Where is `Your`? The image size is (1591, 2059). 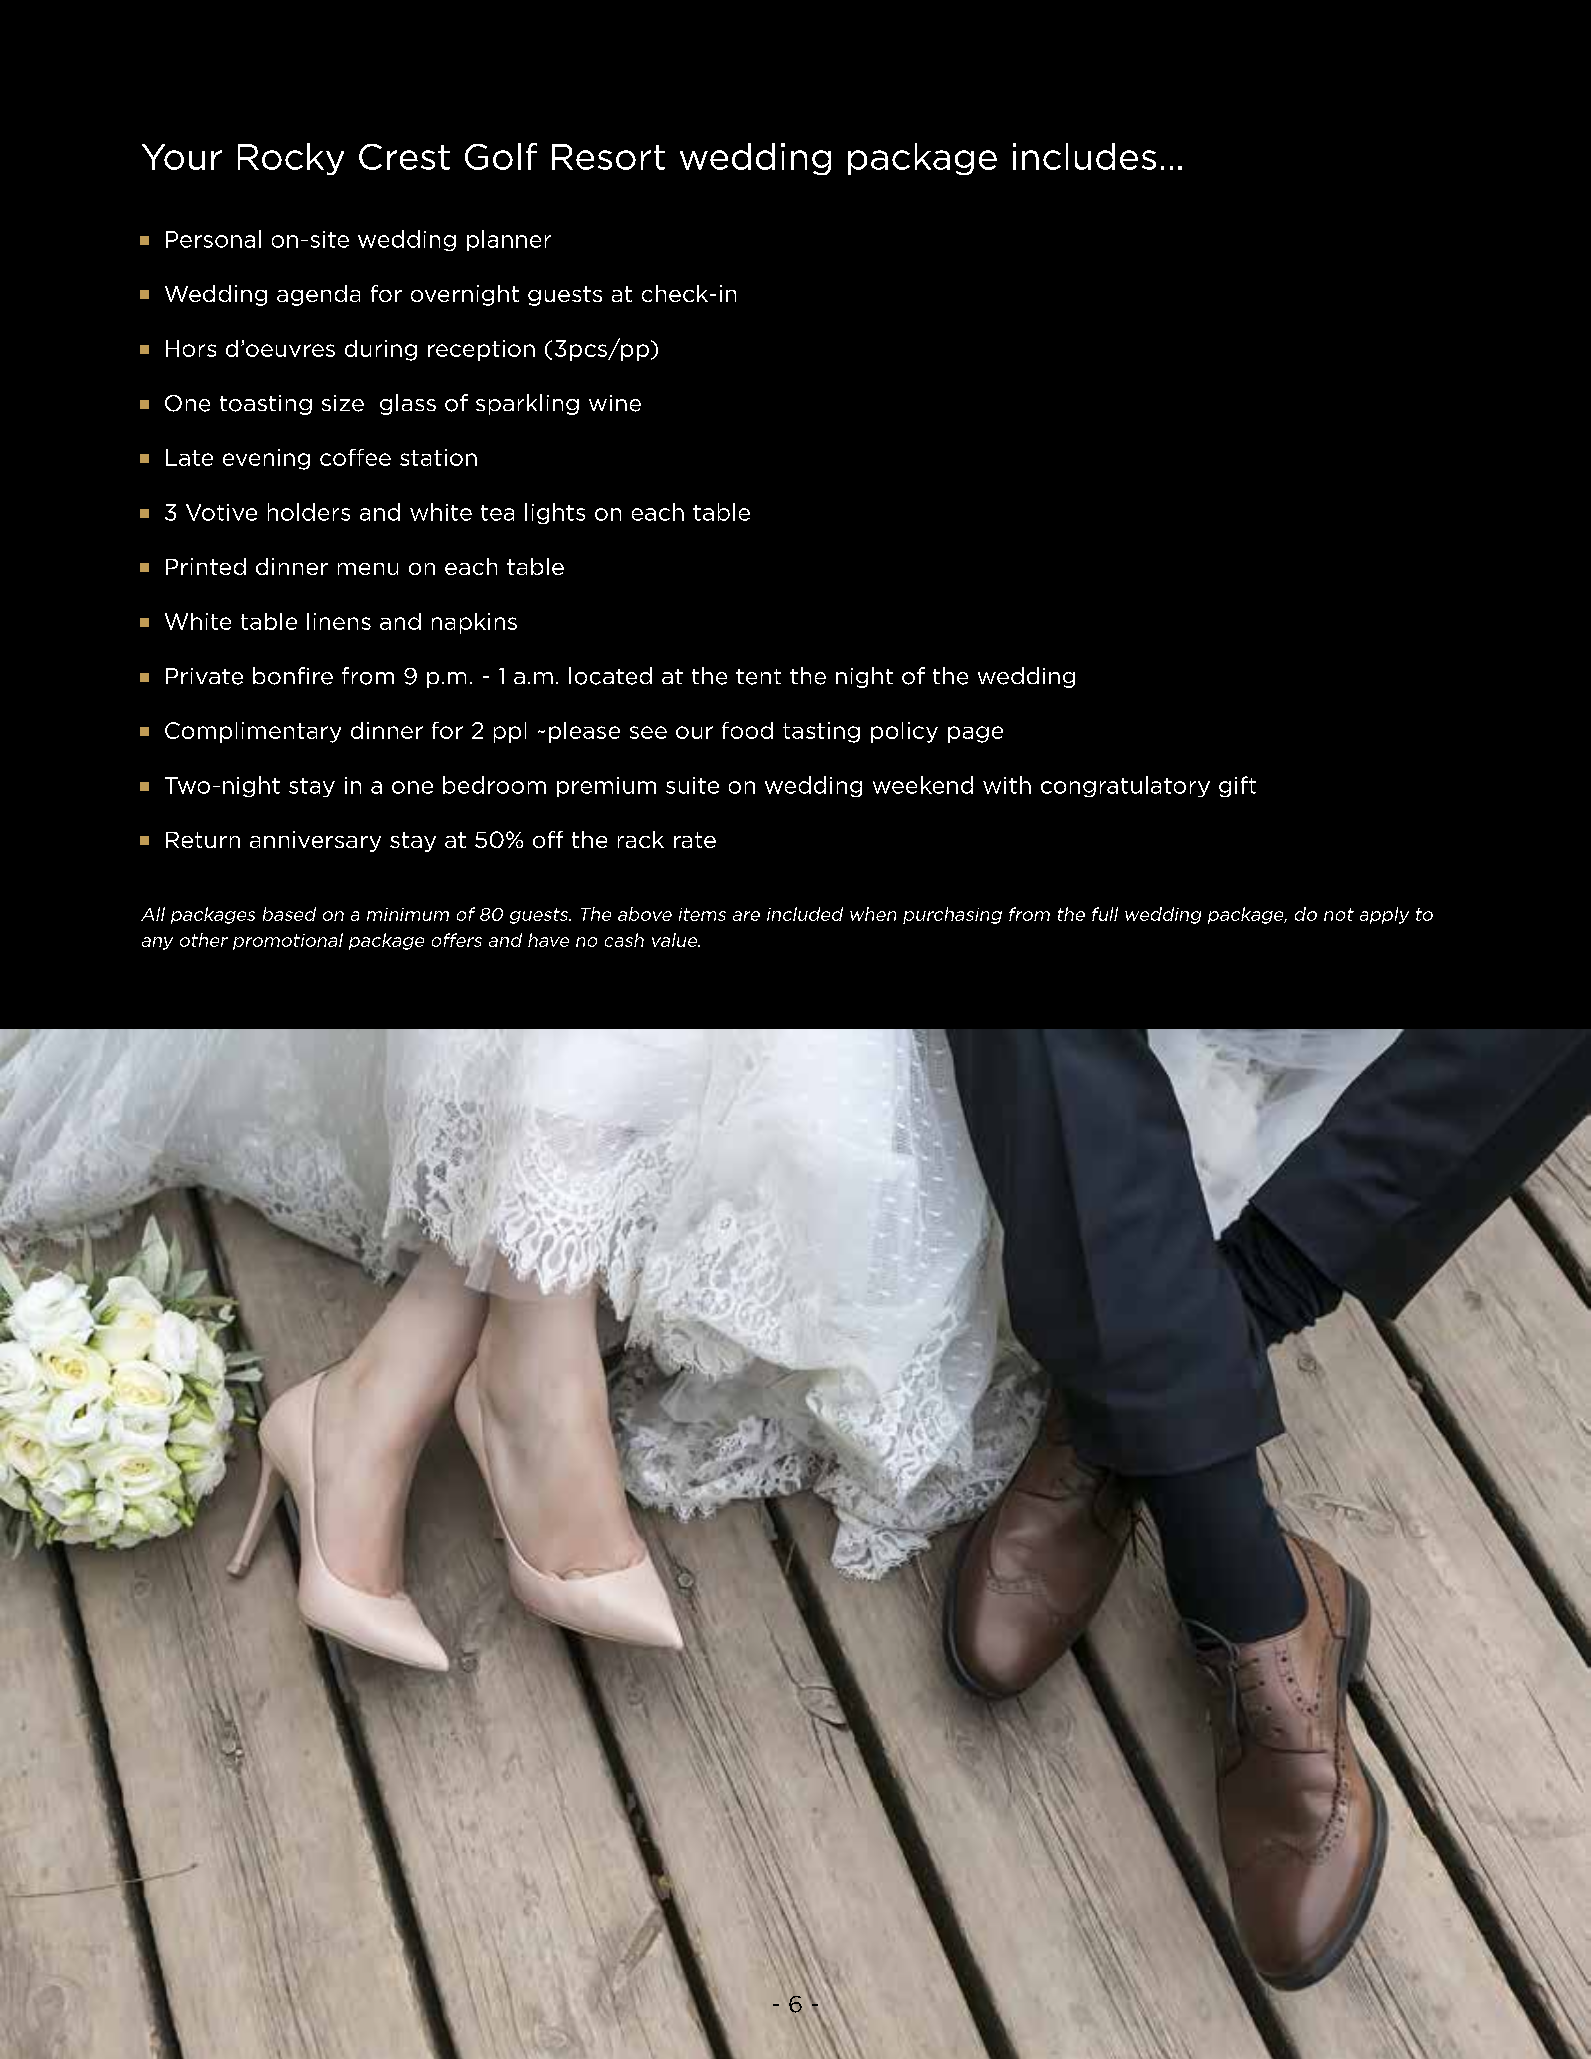
Your is located at coordinates (182, 157).
